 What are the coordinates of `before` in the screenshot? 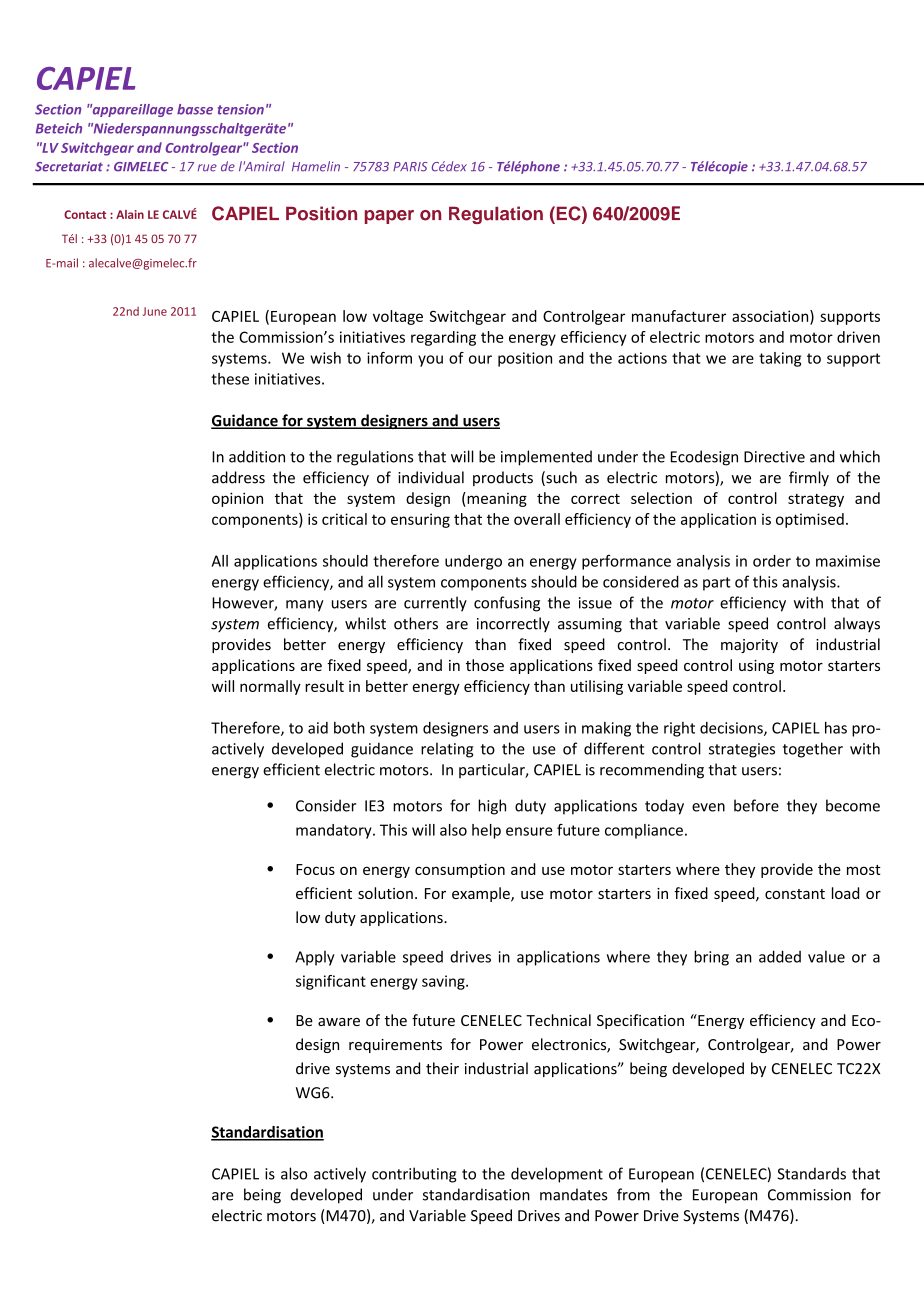 It's located at (756, 805).
